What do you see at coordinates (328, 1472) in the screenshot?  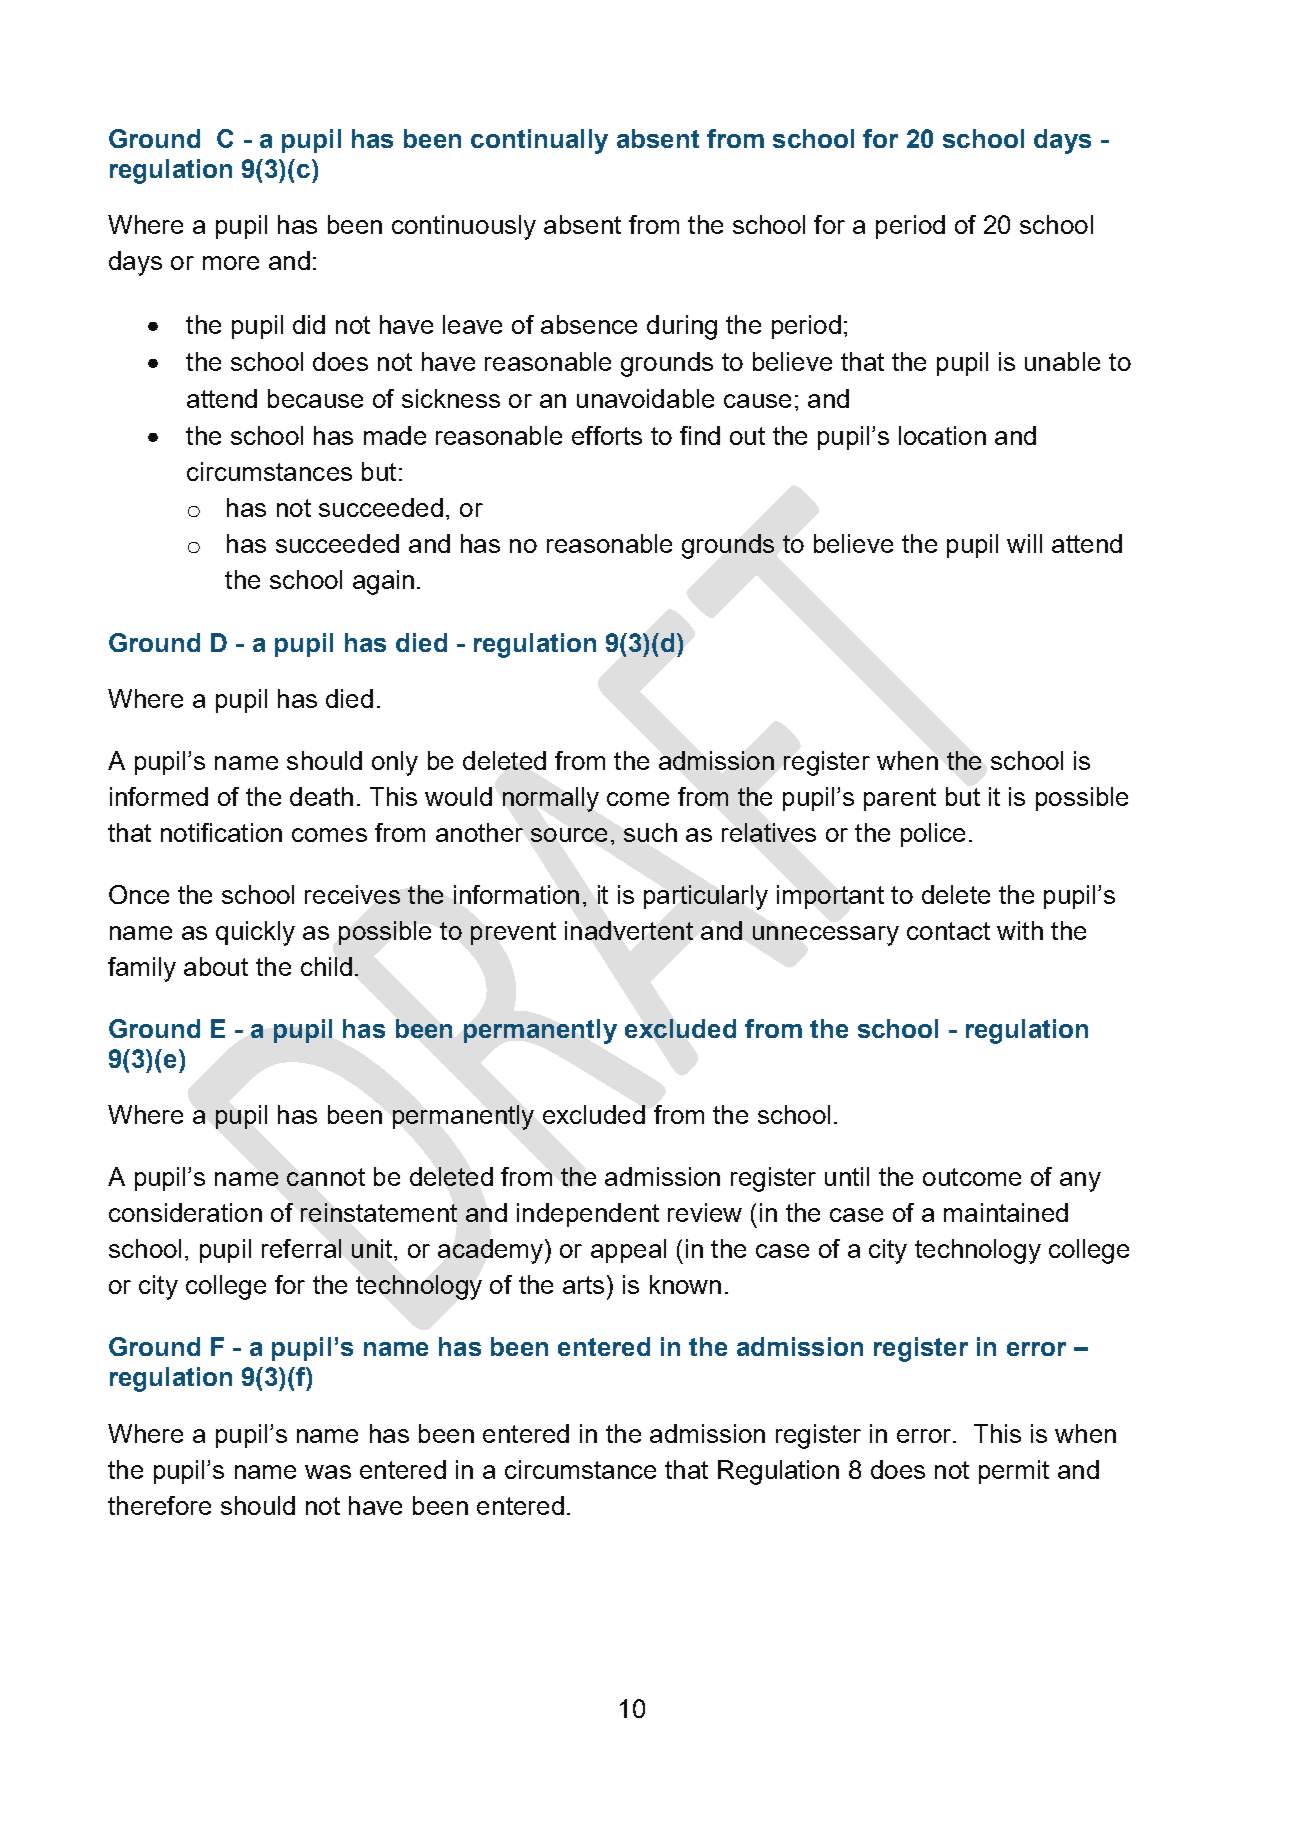 I see `was` at bounding box center [328, 1472].
